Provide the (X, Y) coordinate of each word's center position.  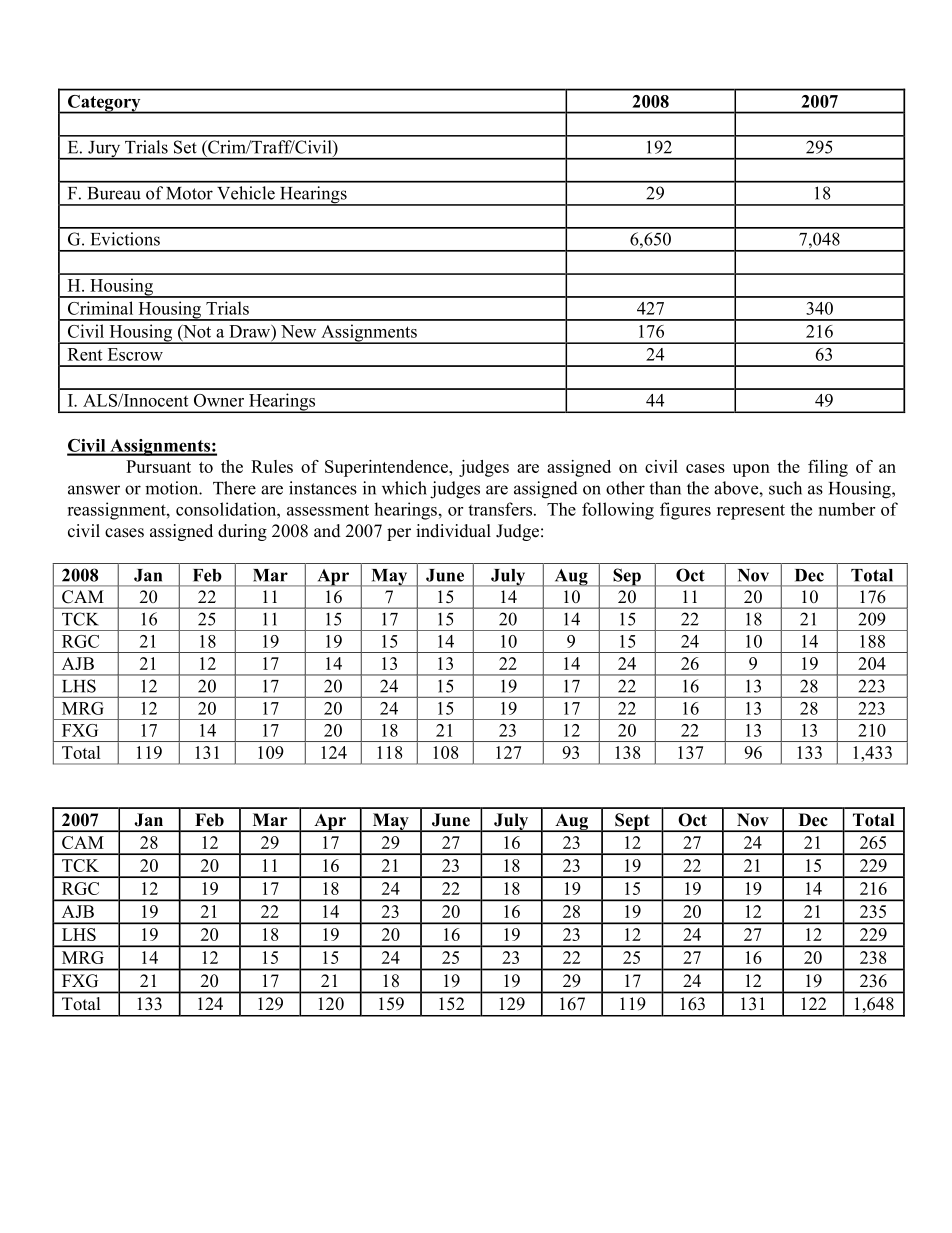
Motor (189, 193)
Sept (632, 822)
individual (453, 531)
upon (751, 470)
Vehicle (246, 193)
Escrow (135, 354)
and (327, 531)
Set (185, 147)
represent (751, 512)
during (242, 532)
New (298, 331)
